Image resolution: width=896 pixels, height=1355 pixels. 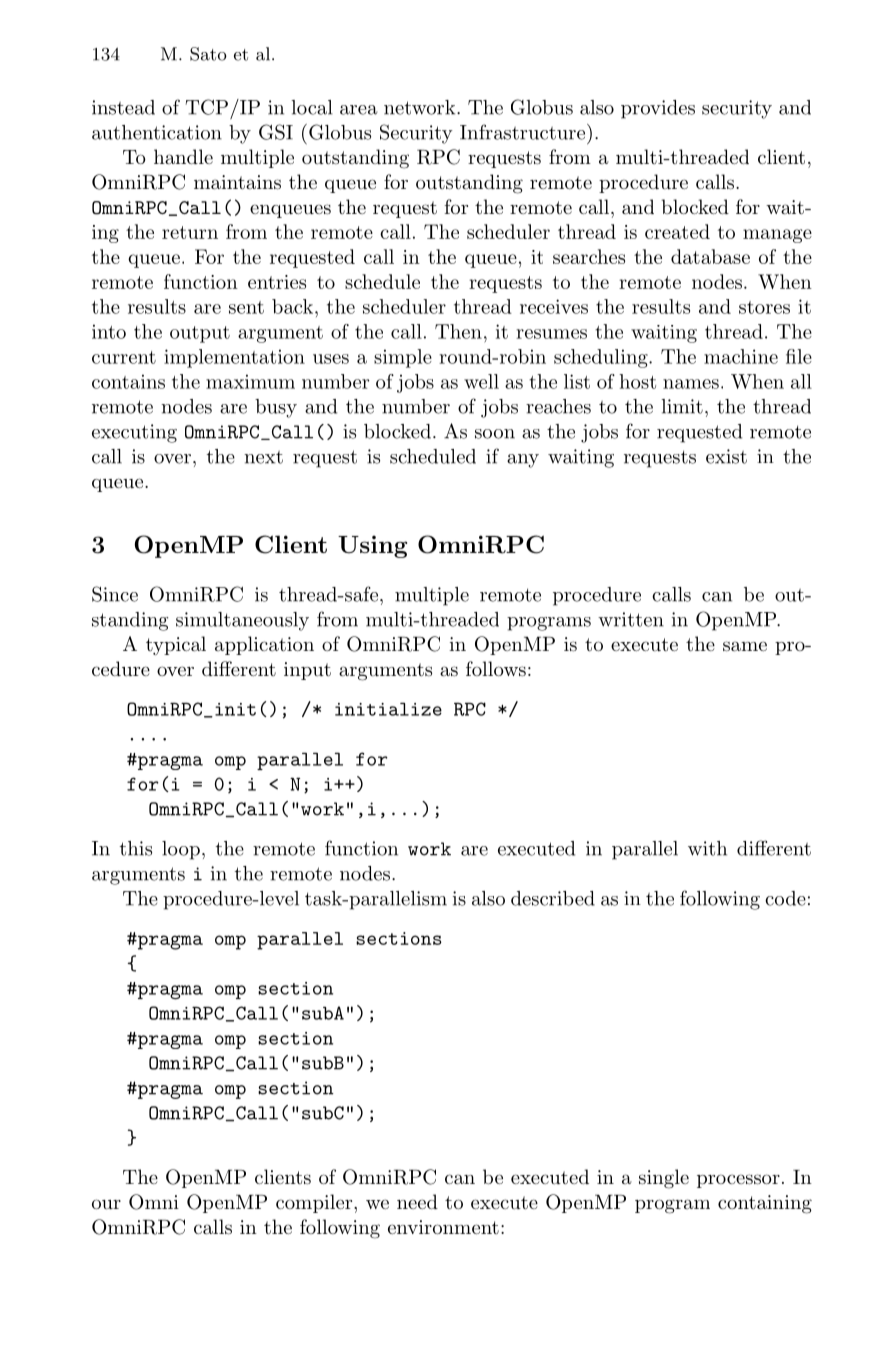 I want to click on Sato, so click(x=208, y=54).
